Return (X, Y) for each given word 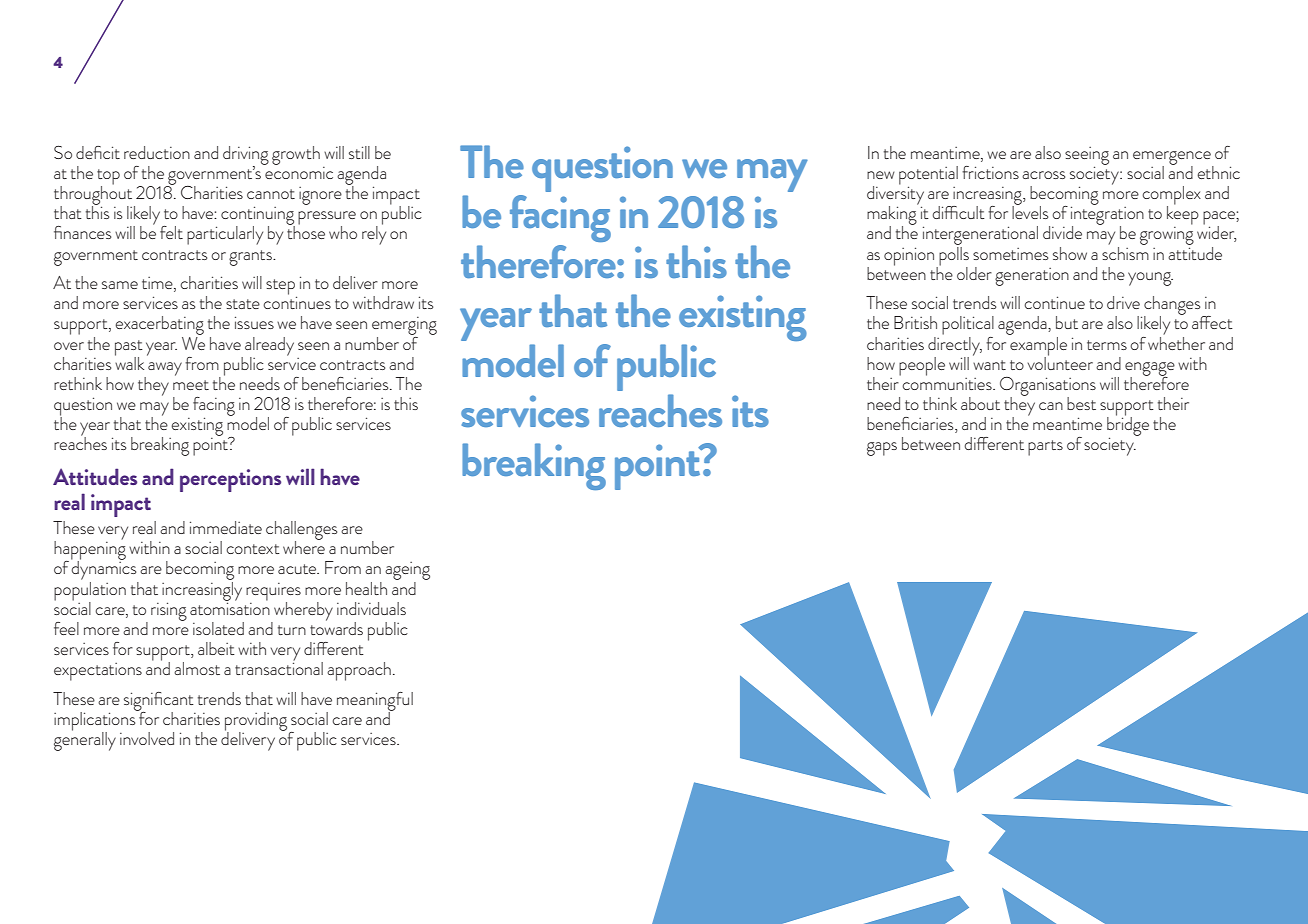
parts (1045, 448)
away (165, 369)
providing (257, 722)
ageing (407, 572)
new (881, 175)
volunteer (1060, 362)
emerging (404, 327)
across (1043, 175)
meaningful (375, 702)
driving (246, 156)
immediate (226, 527)
